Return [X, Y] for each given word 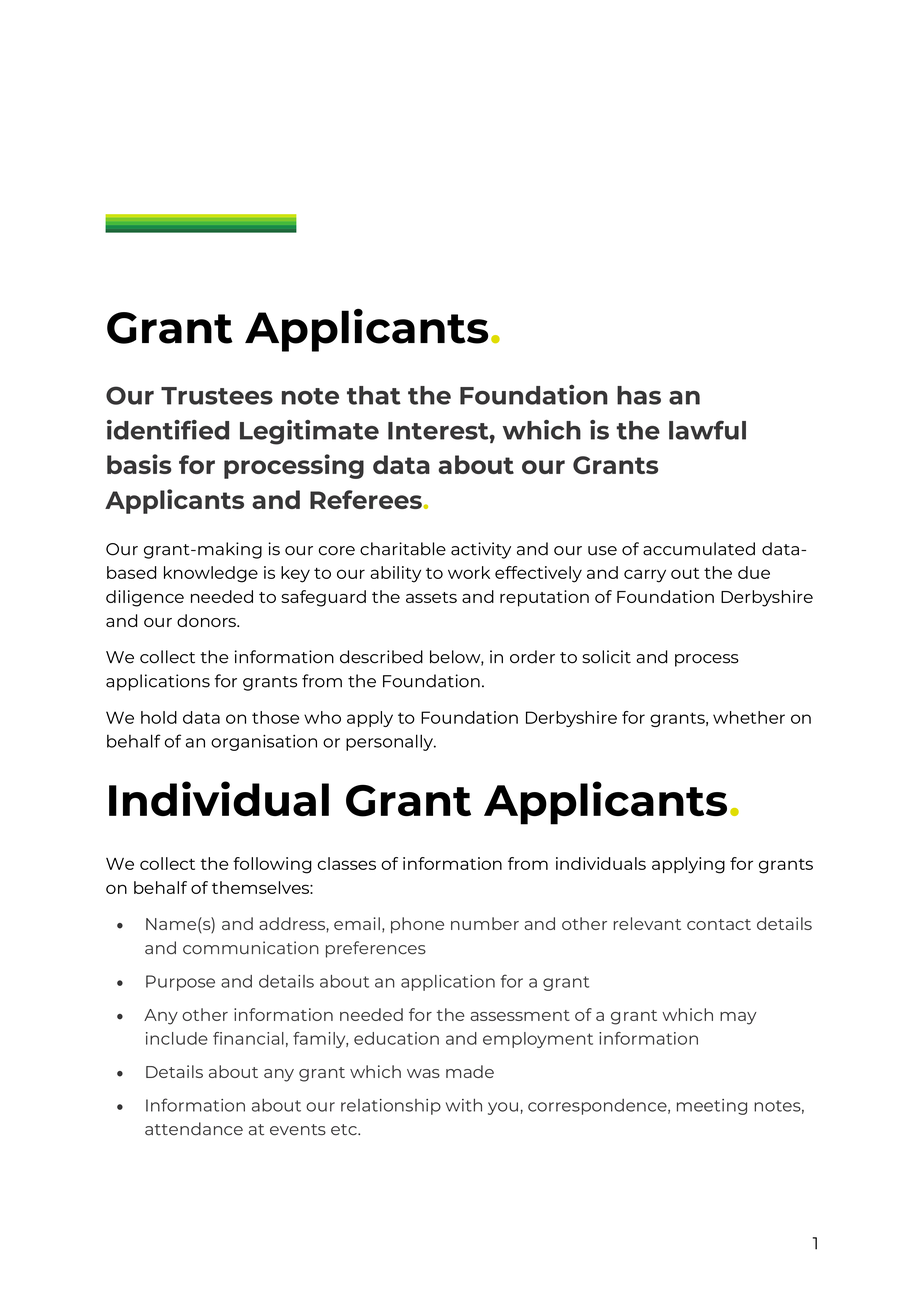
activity [481, 550]
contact [719, 924]
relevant [647, 923]
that [374, 395]
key [295, 574]
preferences [376, 949]
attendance [194, 1129]
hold [159, 717]
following [272, 865]
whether [749, 717]
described [381, 657]
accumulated [699, 549]
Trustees [217, 396]
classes [347, 863]
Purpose [180, 983]
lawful [707, 430]
